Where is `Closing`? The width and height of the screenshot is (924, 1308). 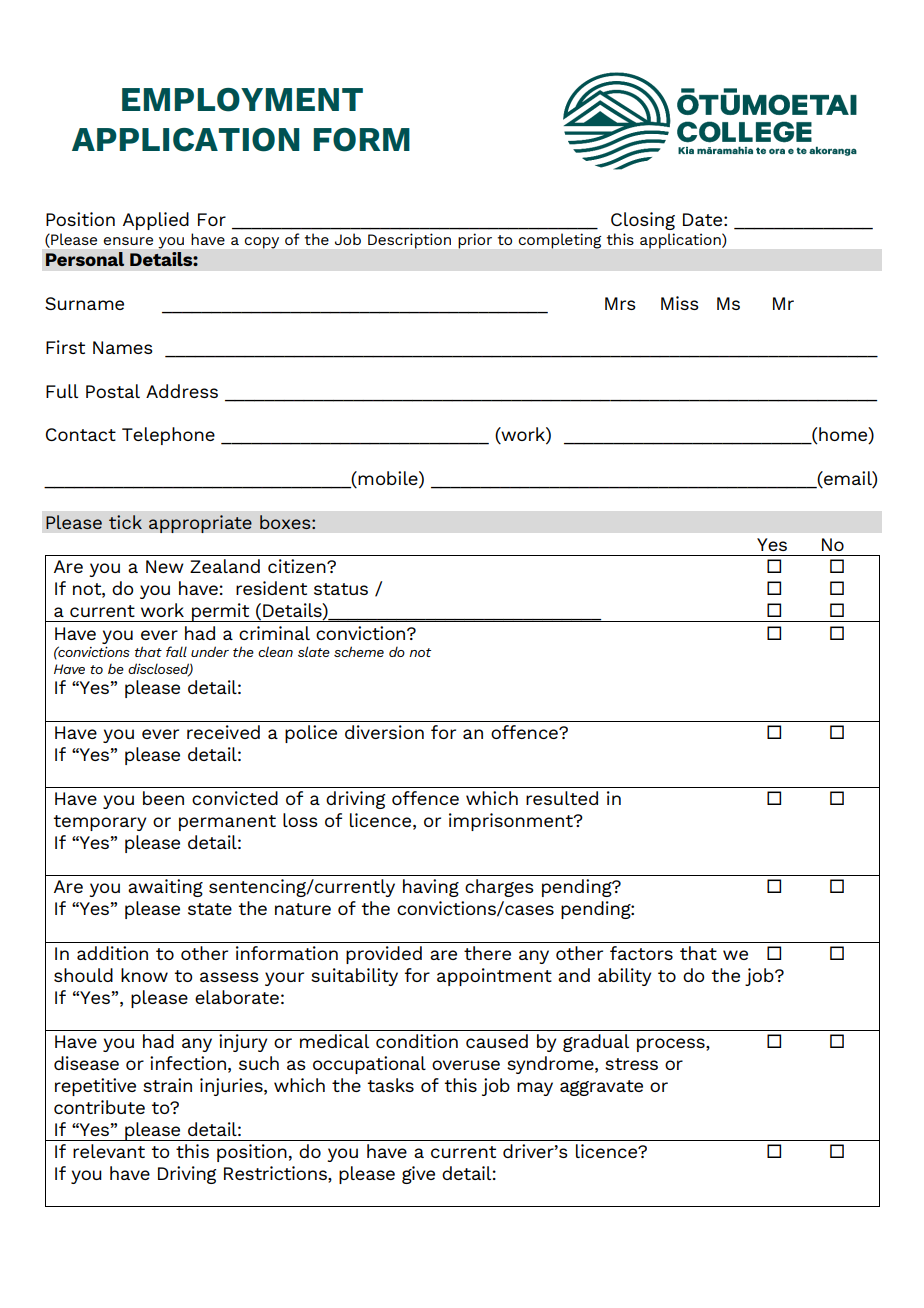
Closing is located at coordinates (643, 221).
